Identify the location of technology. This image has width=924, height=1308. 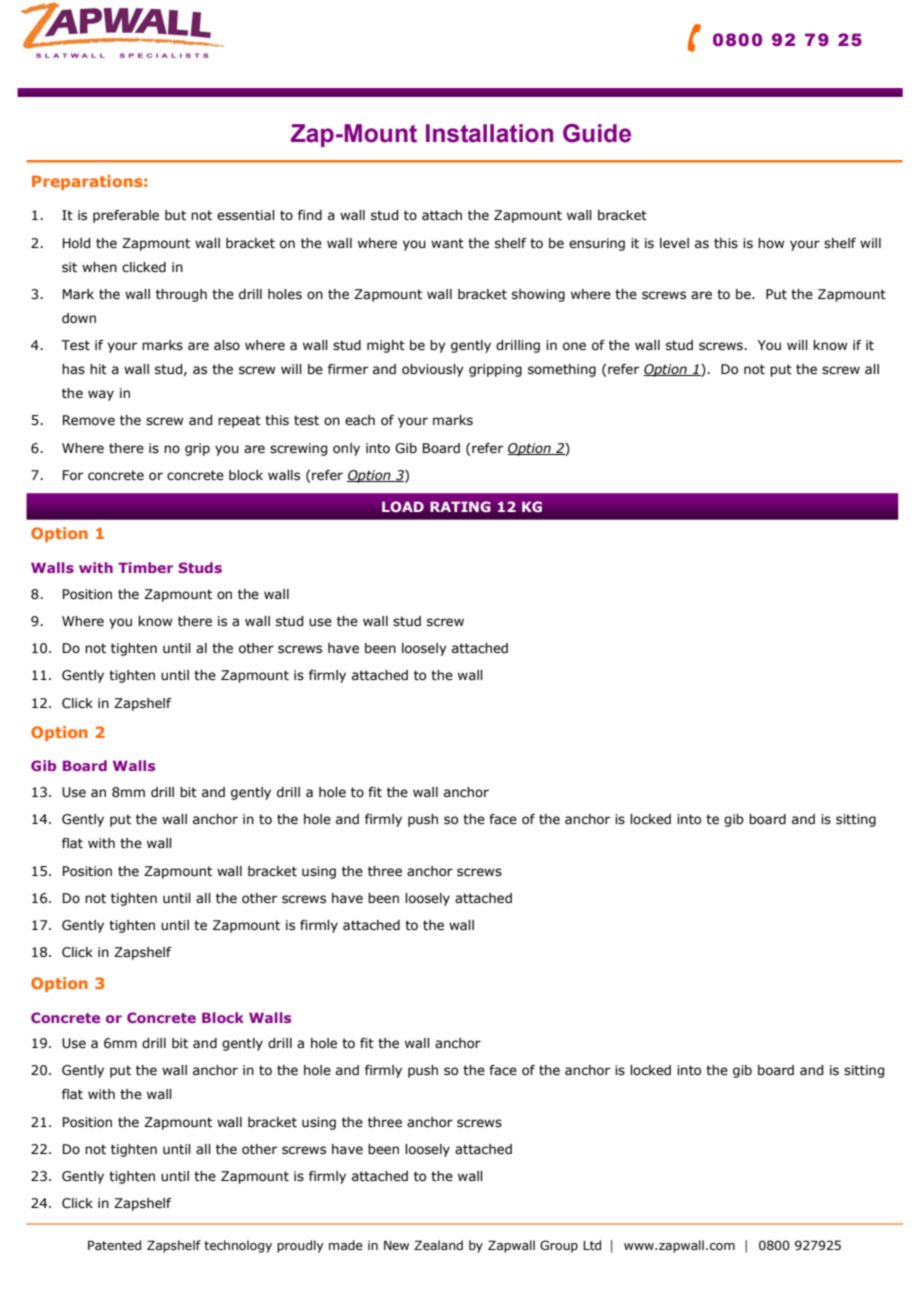
(238, 1246).
